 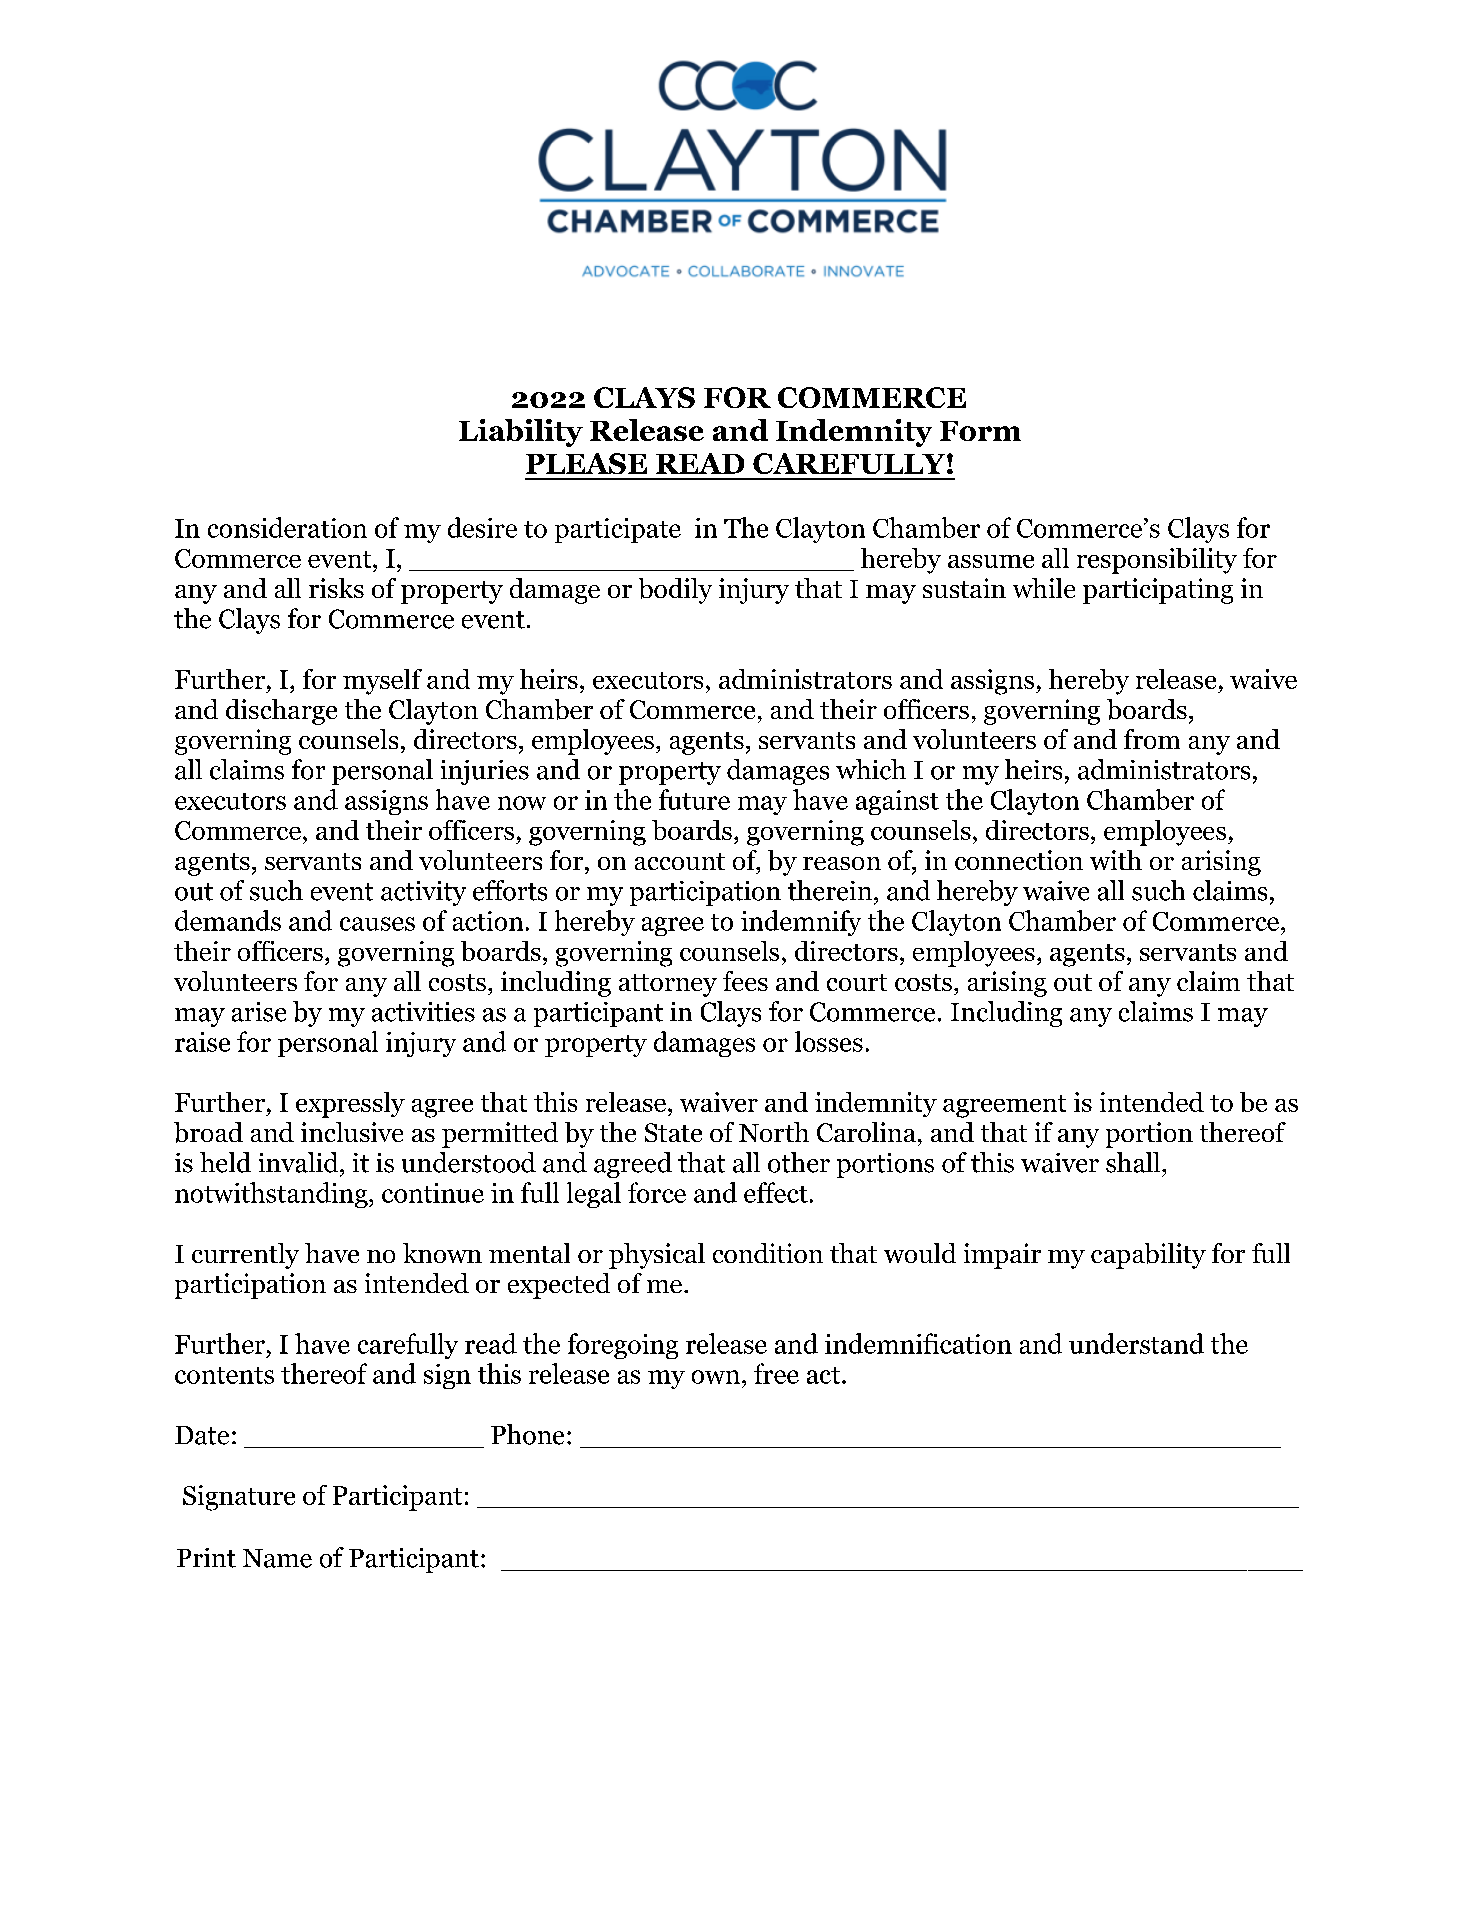 What do you see at coordinates (675, 591) in the image?
I see `bodily` at bounding box center [675, 591].
